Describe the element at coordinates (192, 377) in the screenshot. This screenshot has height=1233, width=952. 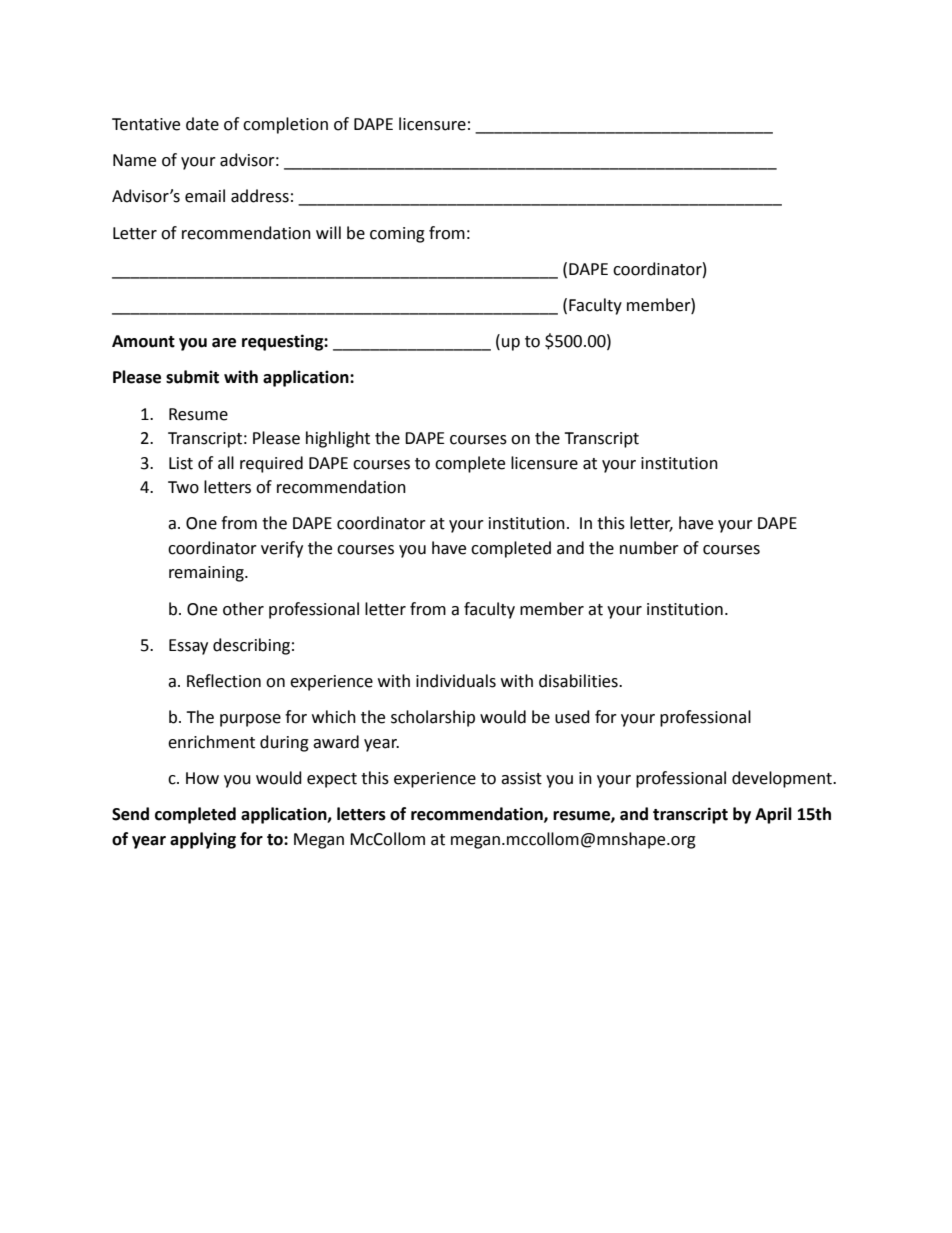
I see `submit` at that location.
